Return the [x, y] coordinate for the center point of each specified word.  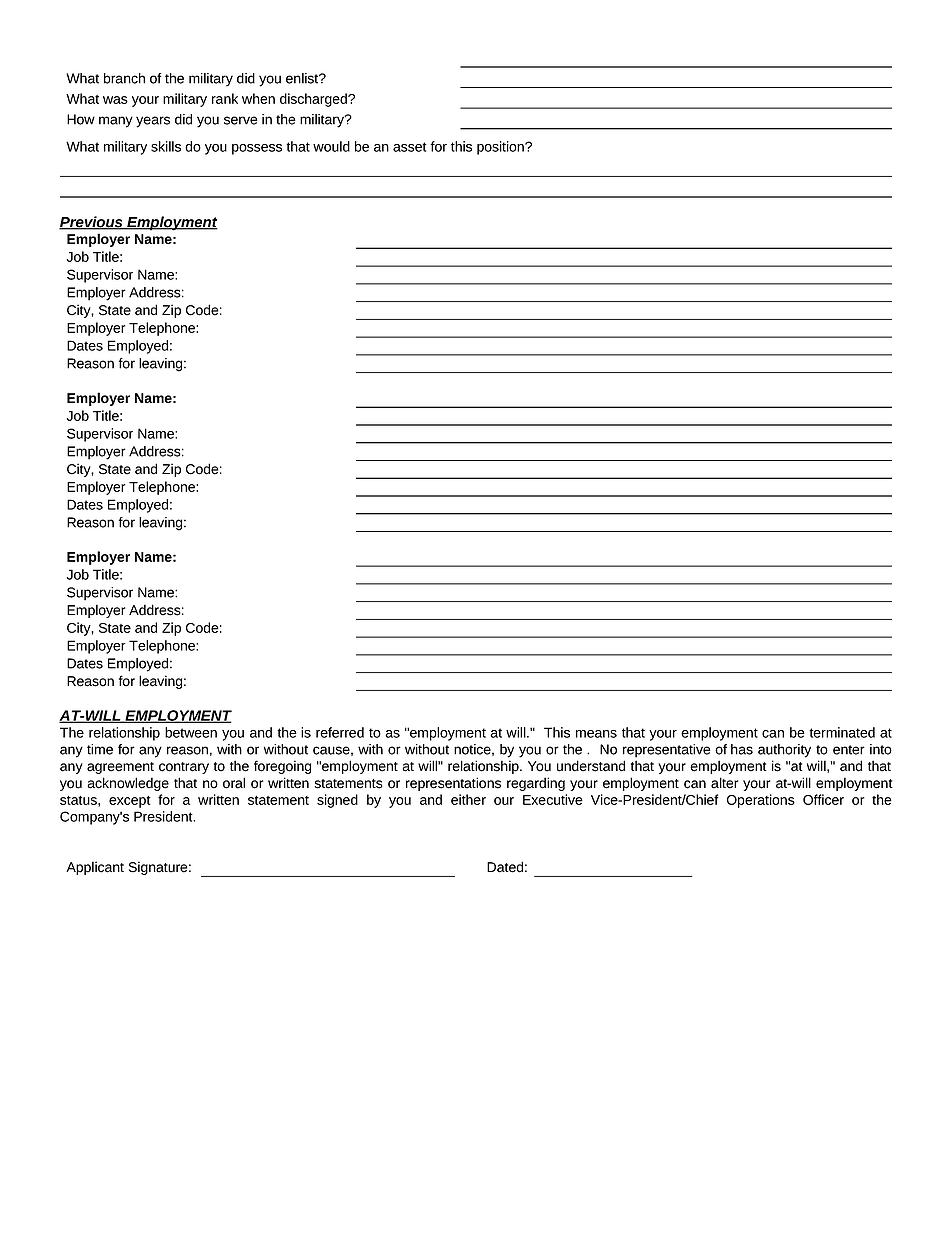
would [331, 146]
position [501, 148]
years [153, 122]
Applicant [95, 868]
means [596, 734]
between [191, 732]
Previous [92, 223]
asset [410, 147]
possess [257, 149]
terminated [842, 732]
